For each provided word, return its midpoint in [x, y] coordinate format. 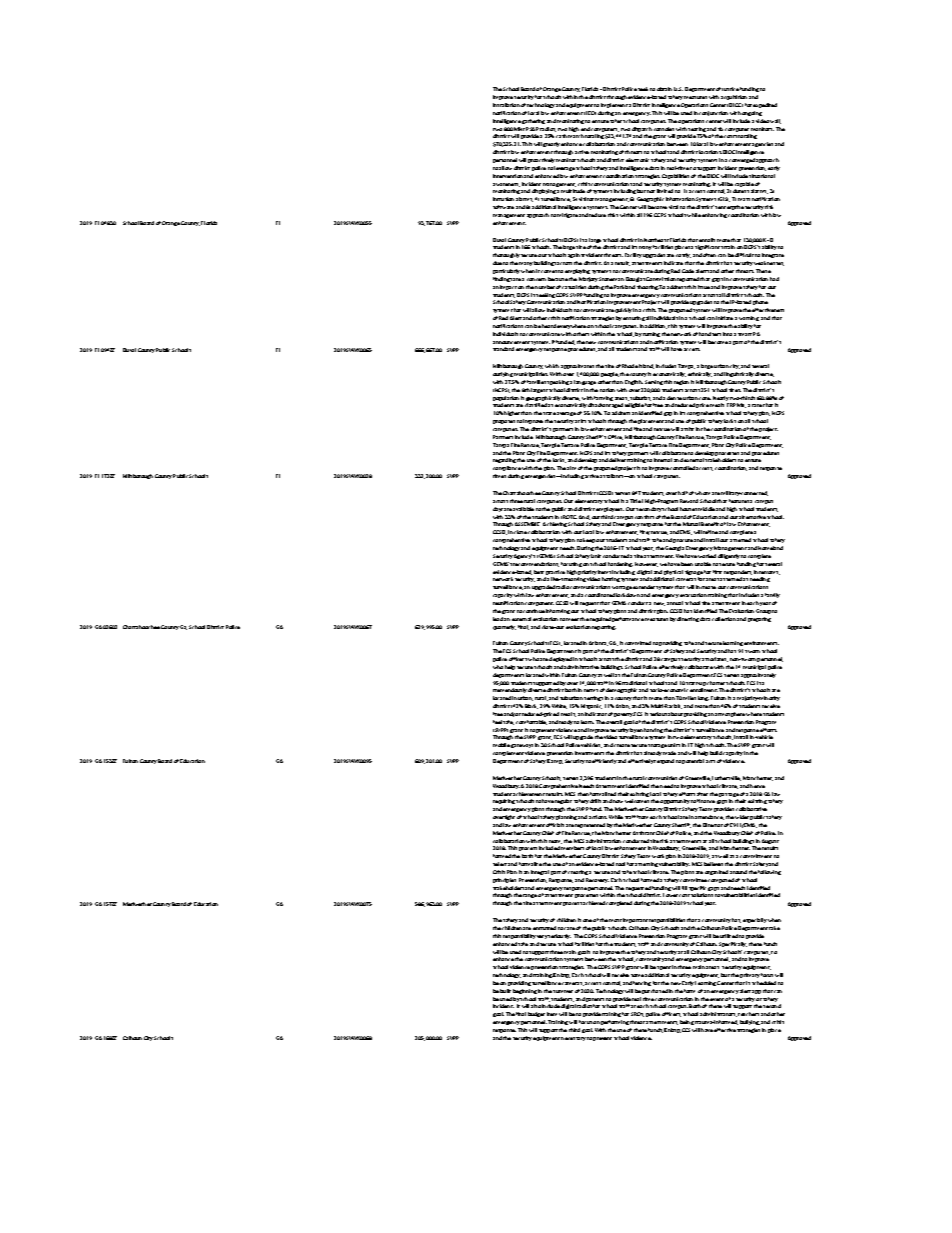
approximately [758, 675]
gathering [533, 121]
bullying [750, 1022]
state [549, 413]
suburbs [640, 398]
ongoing [752, 113]
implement [614, 105]
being [687, 1022]
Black [531, 706]
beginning [525, 991]
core [705, 398]
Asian [623, 706]
